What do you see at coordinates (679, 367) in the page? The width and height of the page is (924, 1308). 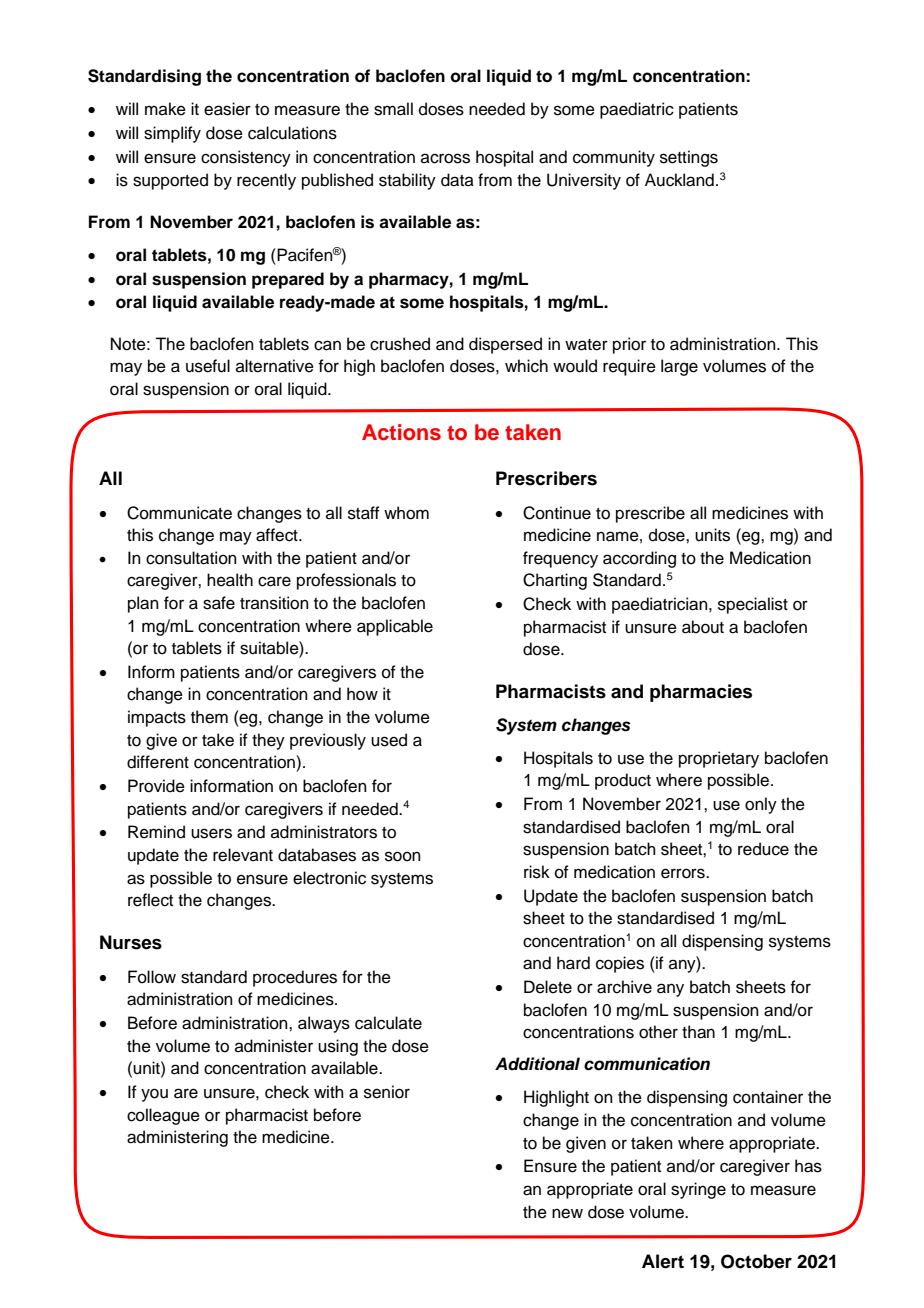 I see `large` at bounding box center [679, 367].
